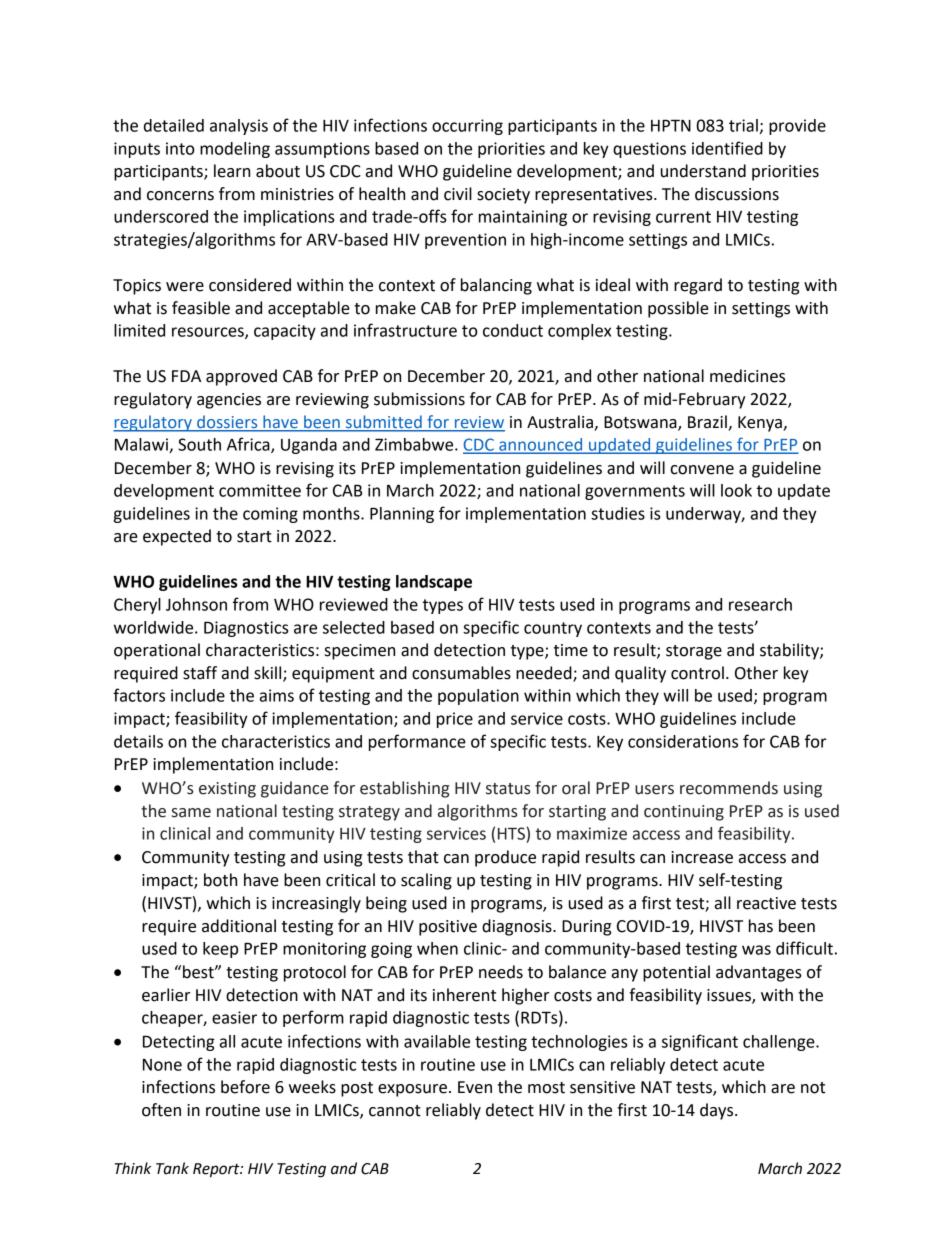  I want to click on expected, so click(177, 537).
